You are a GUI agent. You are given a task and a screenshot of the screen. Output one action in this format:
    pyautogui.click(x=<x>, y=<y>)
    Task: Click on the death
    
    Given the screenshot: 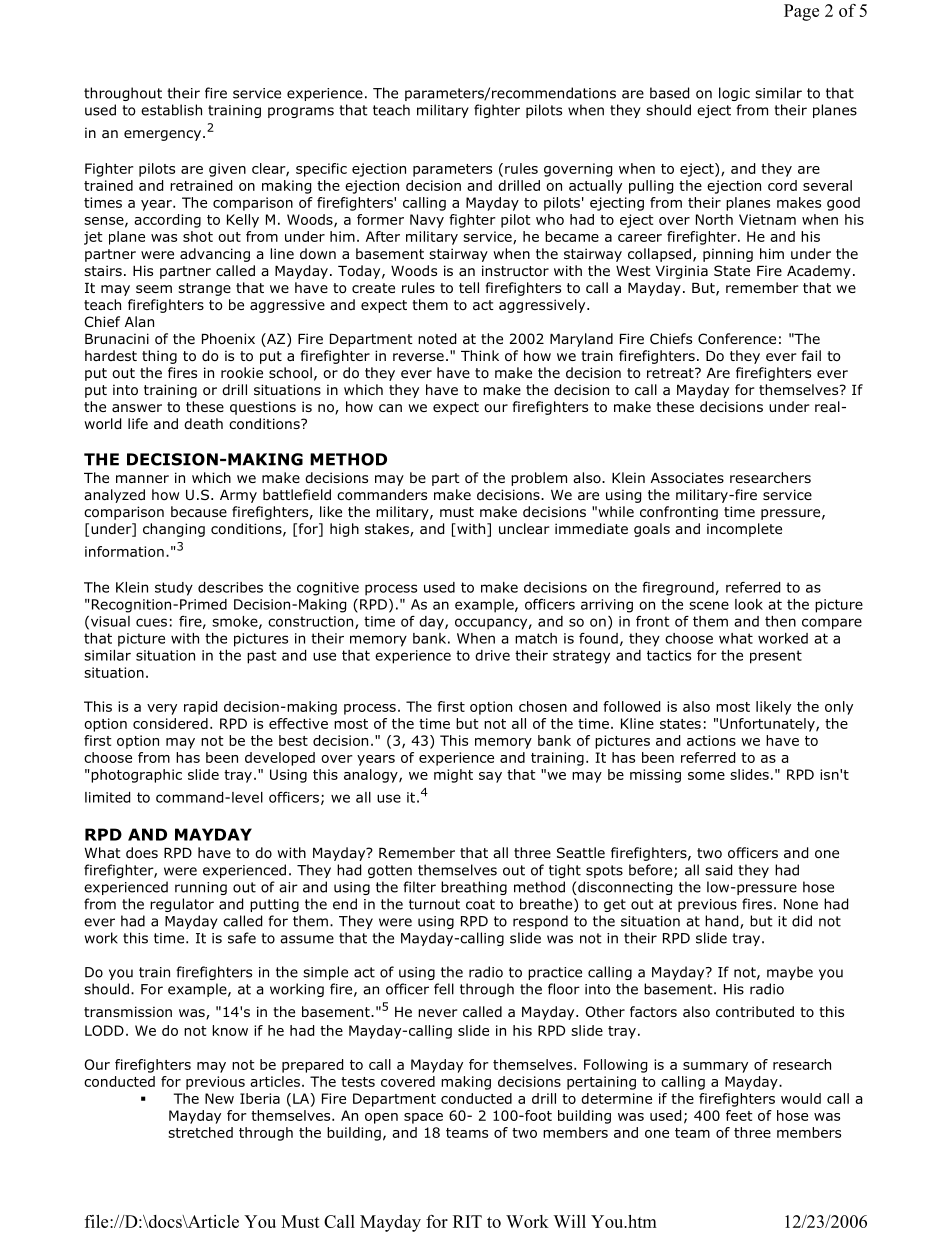 What is the action you would take?
    pyautogui.click(x=203, y=423)
